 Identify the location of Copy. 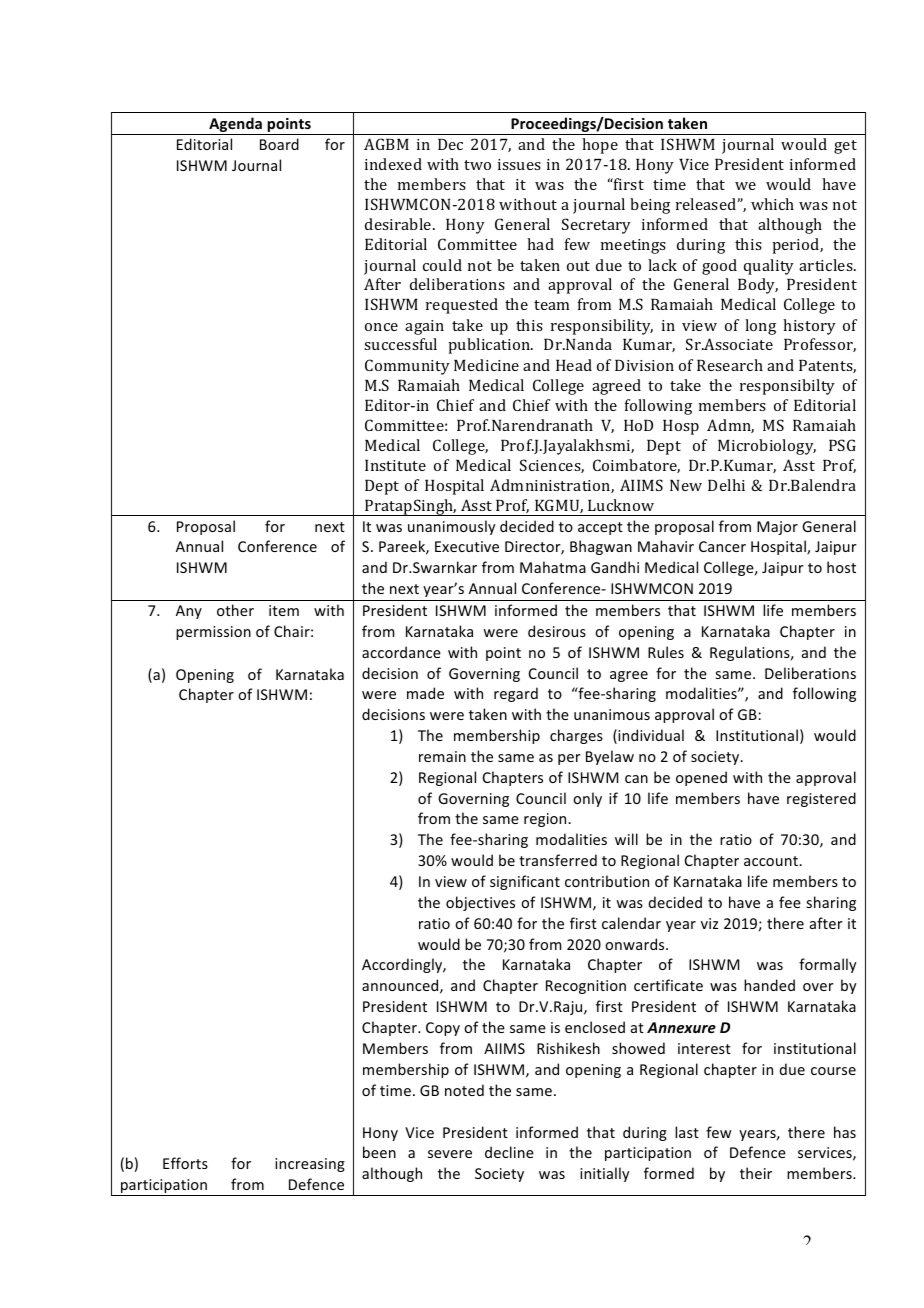
(443, 1029).
